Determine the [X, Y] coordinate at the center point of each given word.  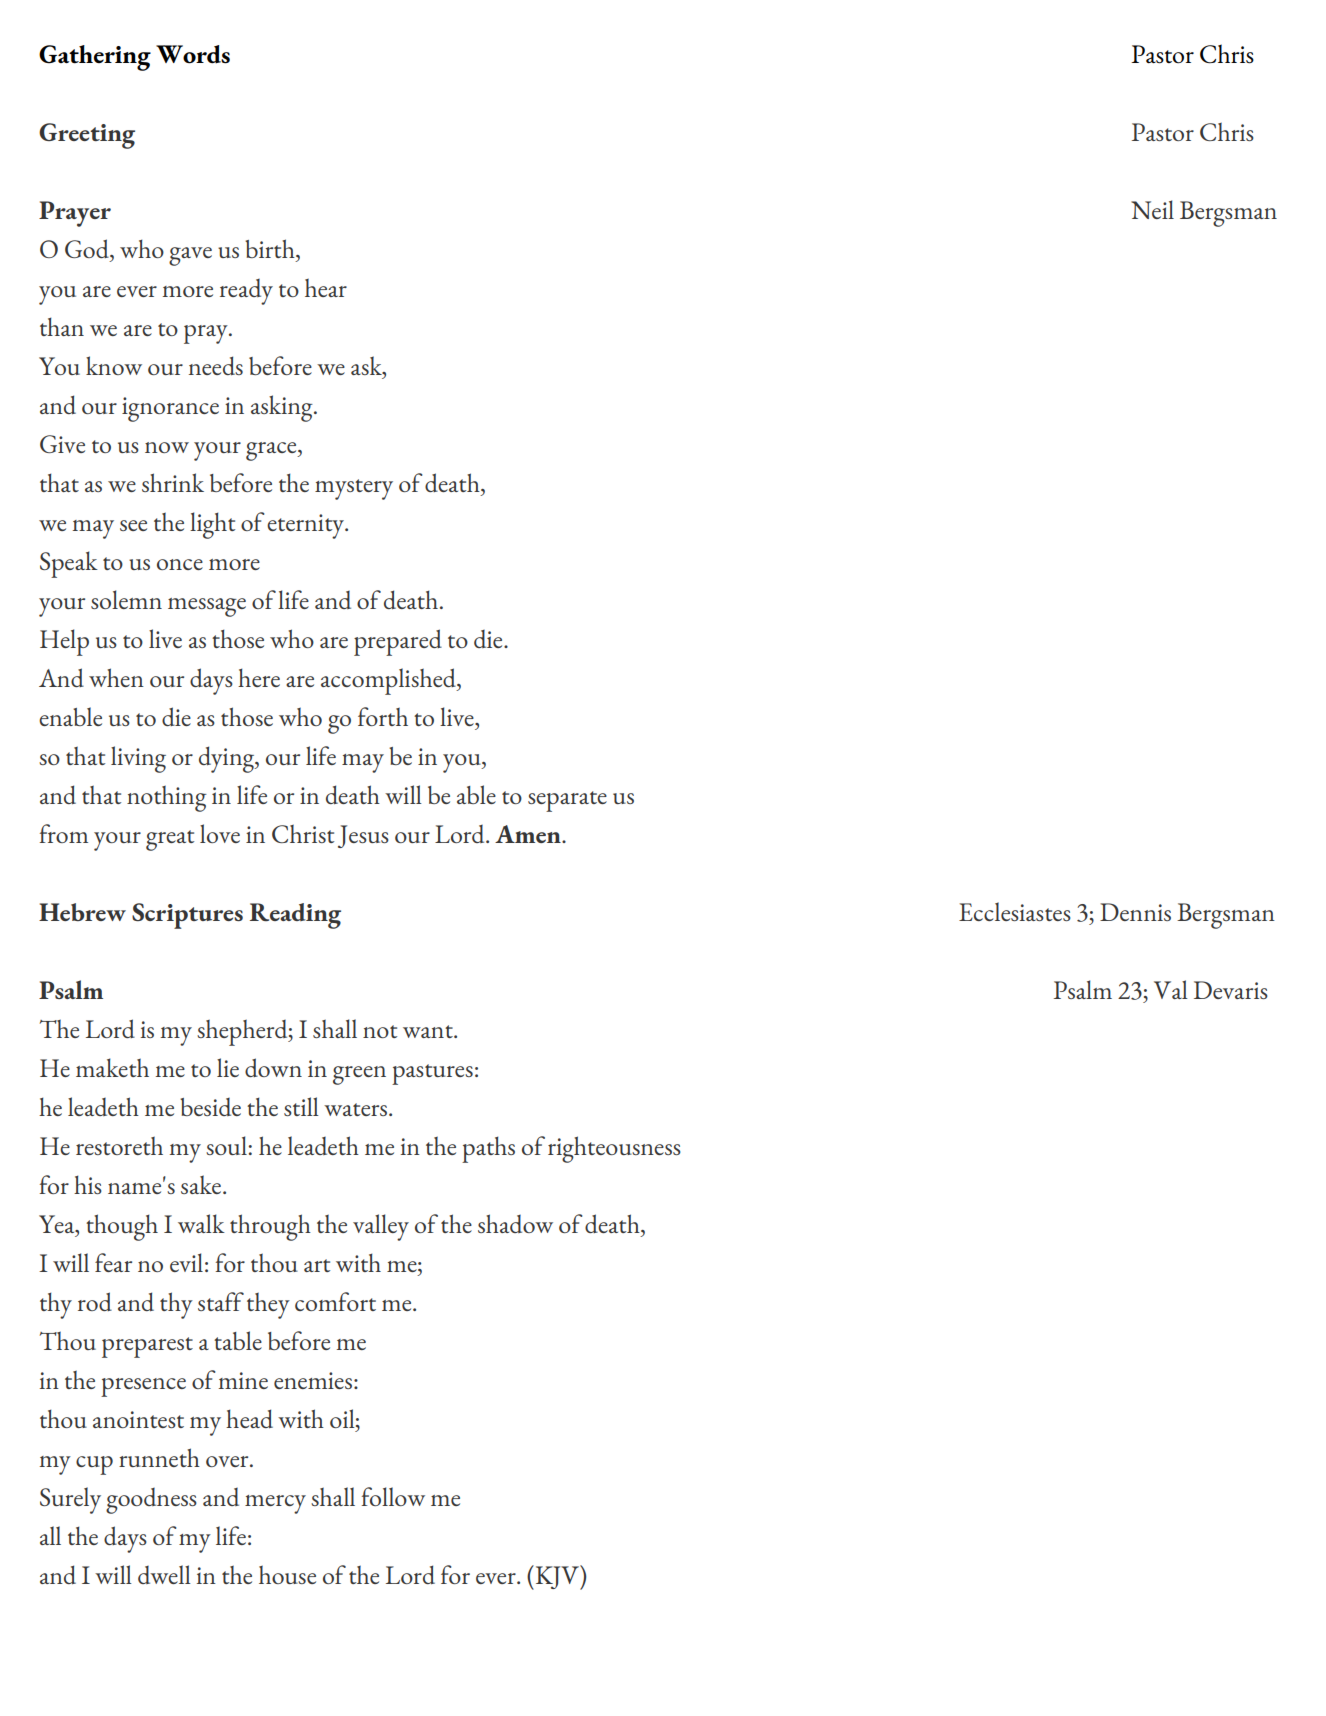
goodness [151, 1501]
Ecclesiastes [1015, 911]
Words [193, 54]
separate [567, 801]
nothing [167, 798]
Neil [1152, 209]
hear [326, 287]
